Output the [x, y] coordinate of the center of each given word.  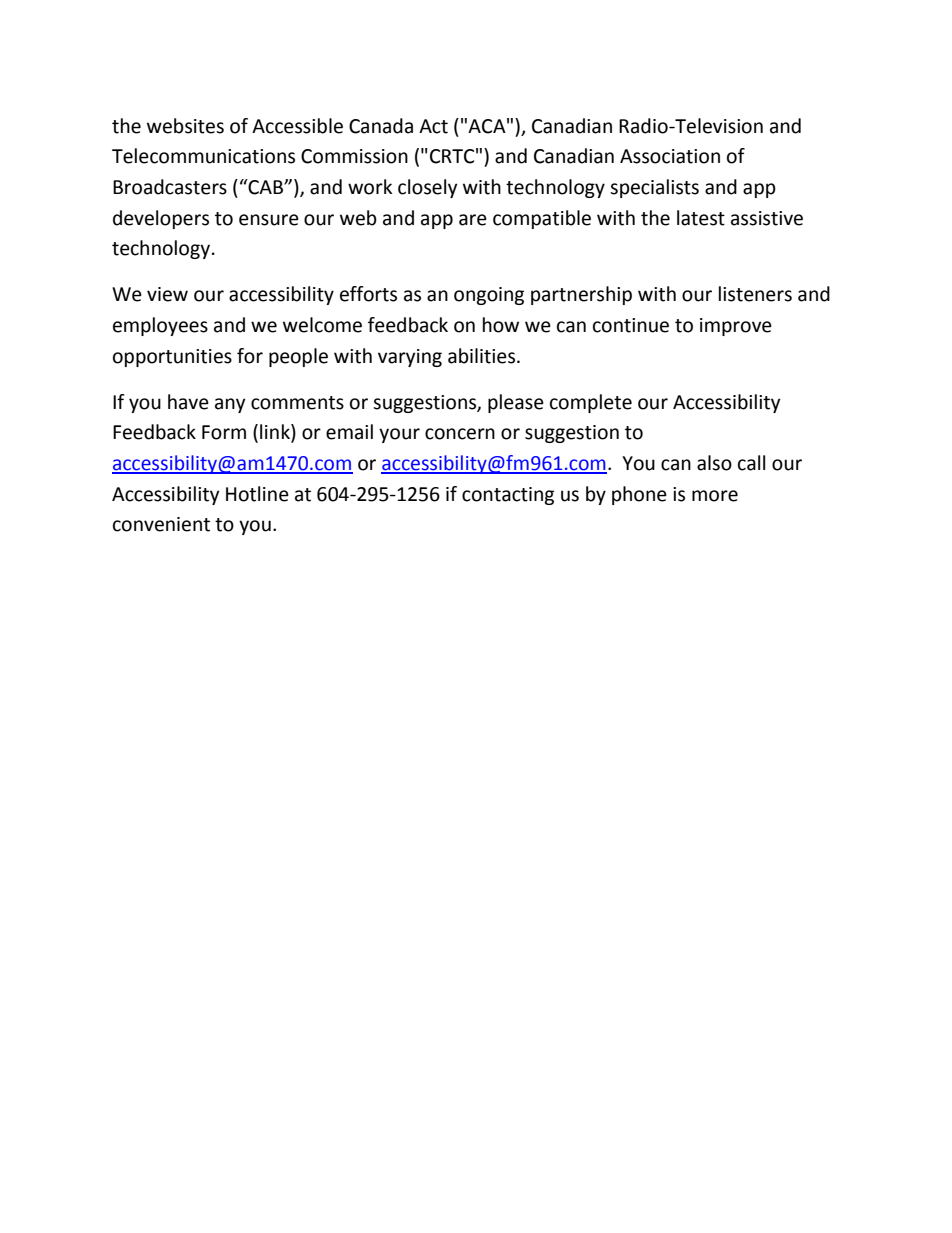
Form [224, 432]
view [167, 294]
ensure [269, 220]
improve [736, 327]
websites [185, 126]
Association [670, 156]
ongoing [489, 296]
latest [701, 218]
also [714, 463]
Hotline [257, 494]
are [473, 220]
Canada [381, 126]
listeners [755, 294]
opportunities [172, 358]
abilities [481, 356]
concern [460, 434]
